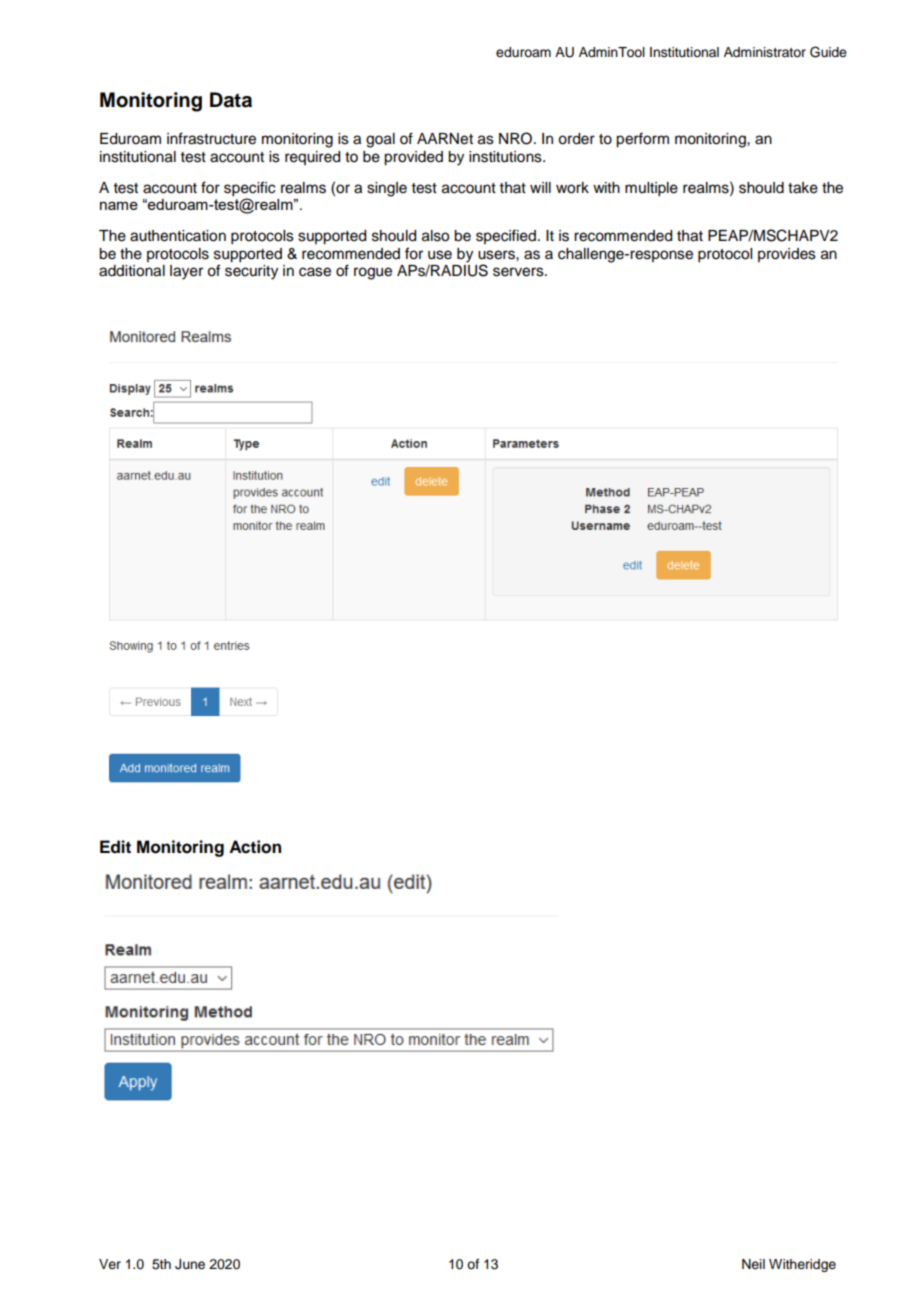 Image resolution: width=924 pixels, height=1308 pixels. What do you see at coordinates (115, 847) in the document?
I see `Edit` at bounding box center [115, 847].
